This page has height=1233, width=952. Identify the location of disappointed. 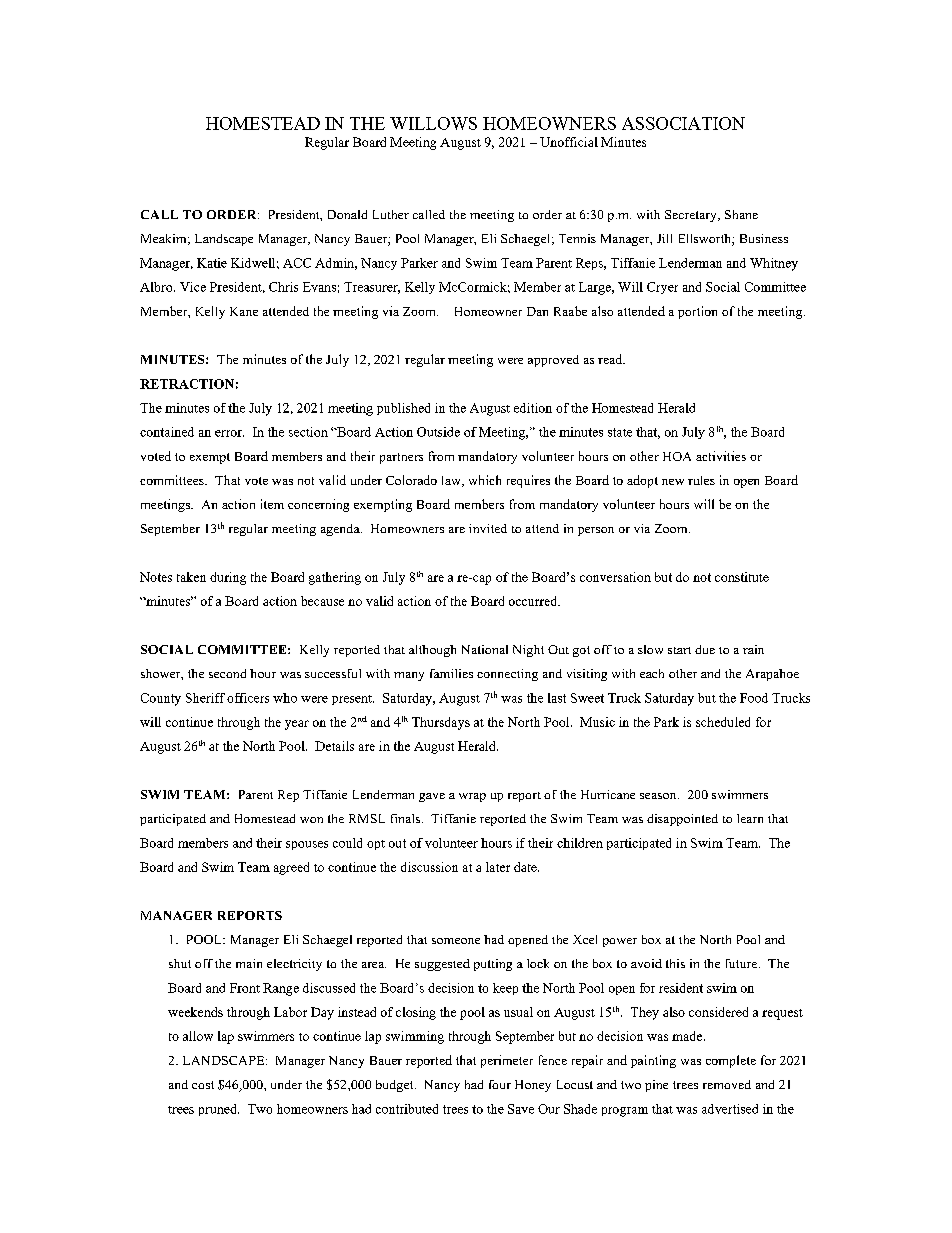
(682, 820).
